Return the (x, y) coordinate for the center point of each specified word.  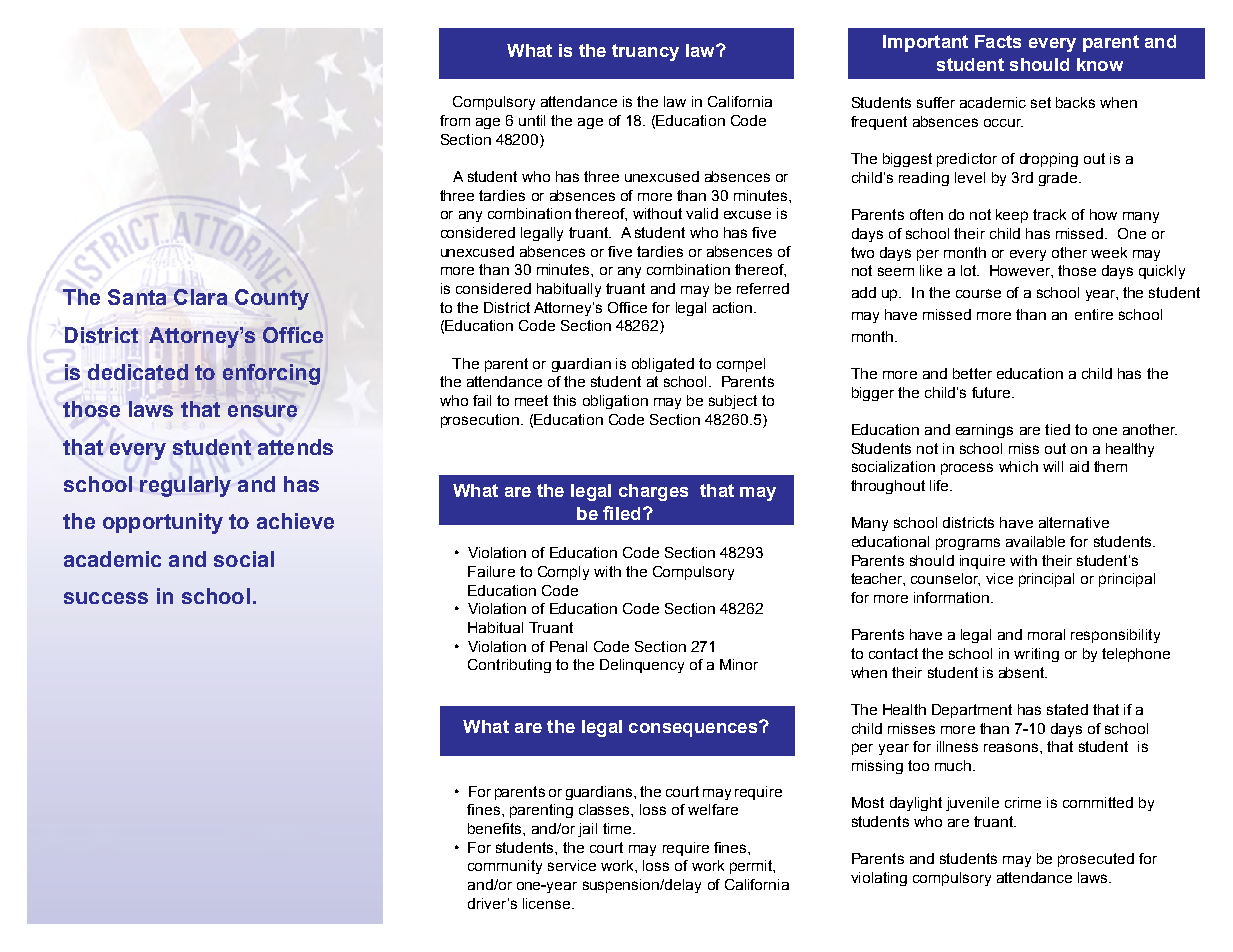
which (1018, 466)
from (455, 120)
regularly (185, 486)
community (505, 867)
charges (653, 492)
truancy (645, 52)
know (1100, 64)
